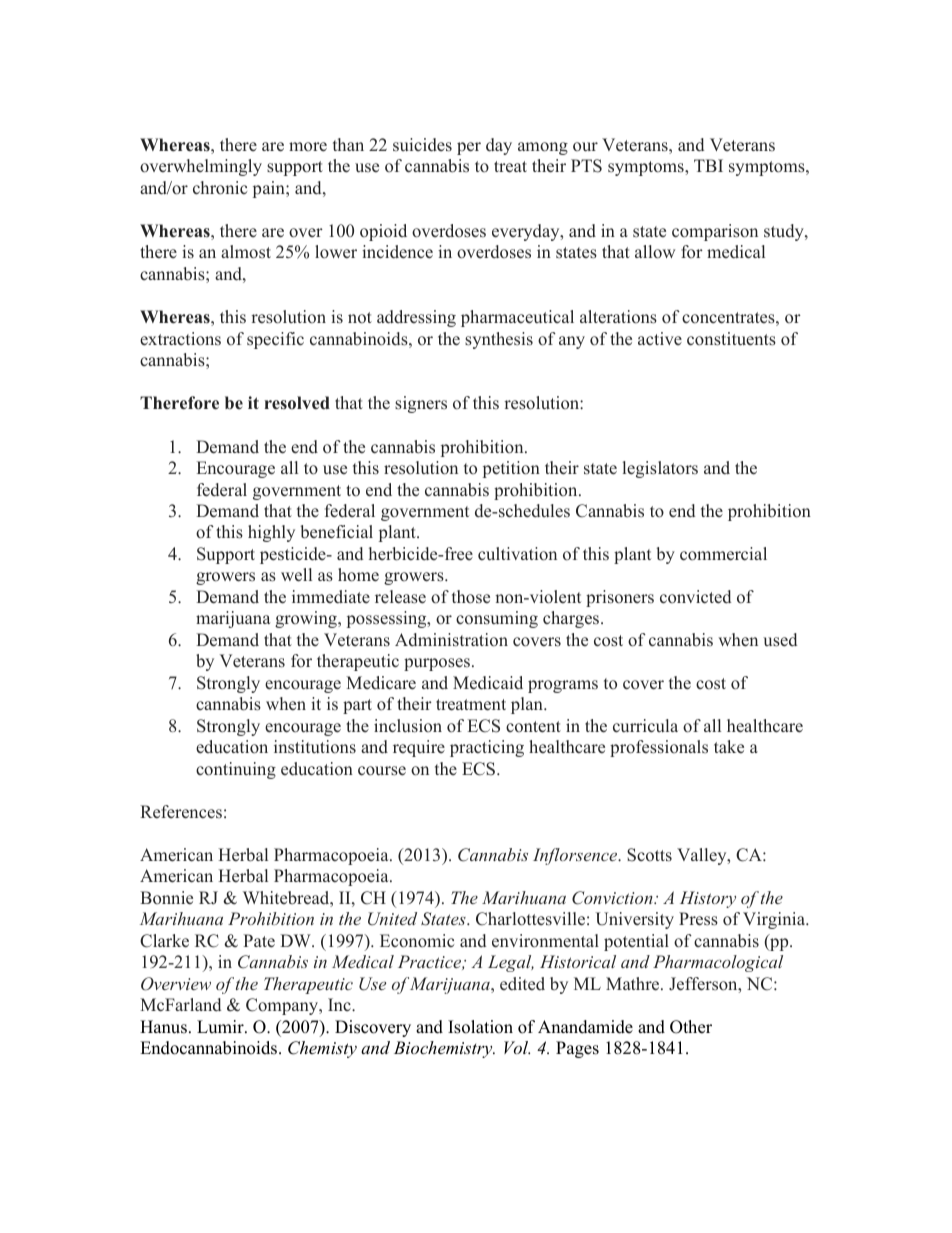 The image size is (952, 1233). What do you see at coordinates (695, 597) in the page?
I see `convicted` at bounding box center [695, 597].
